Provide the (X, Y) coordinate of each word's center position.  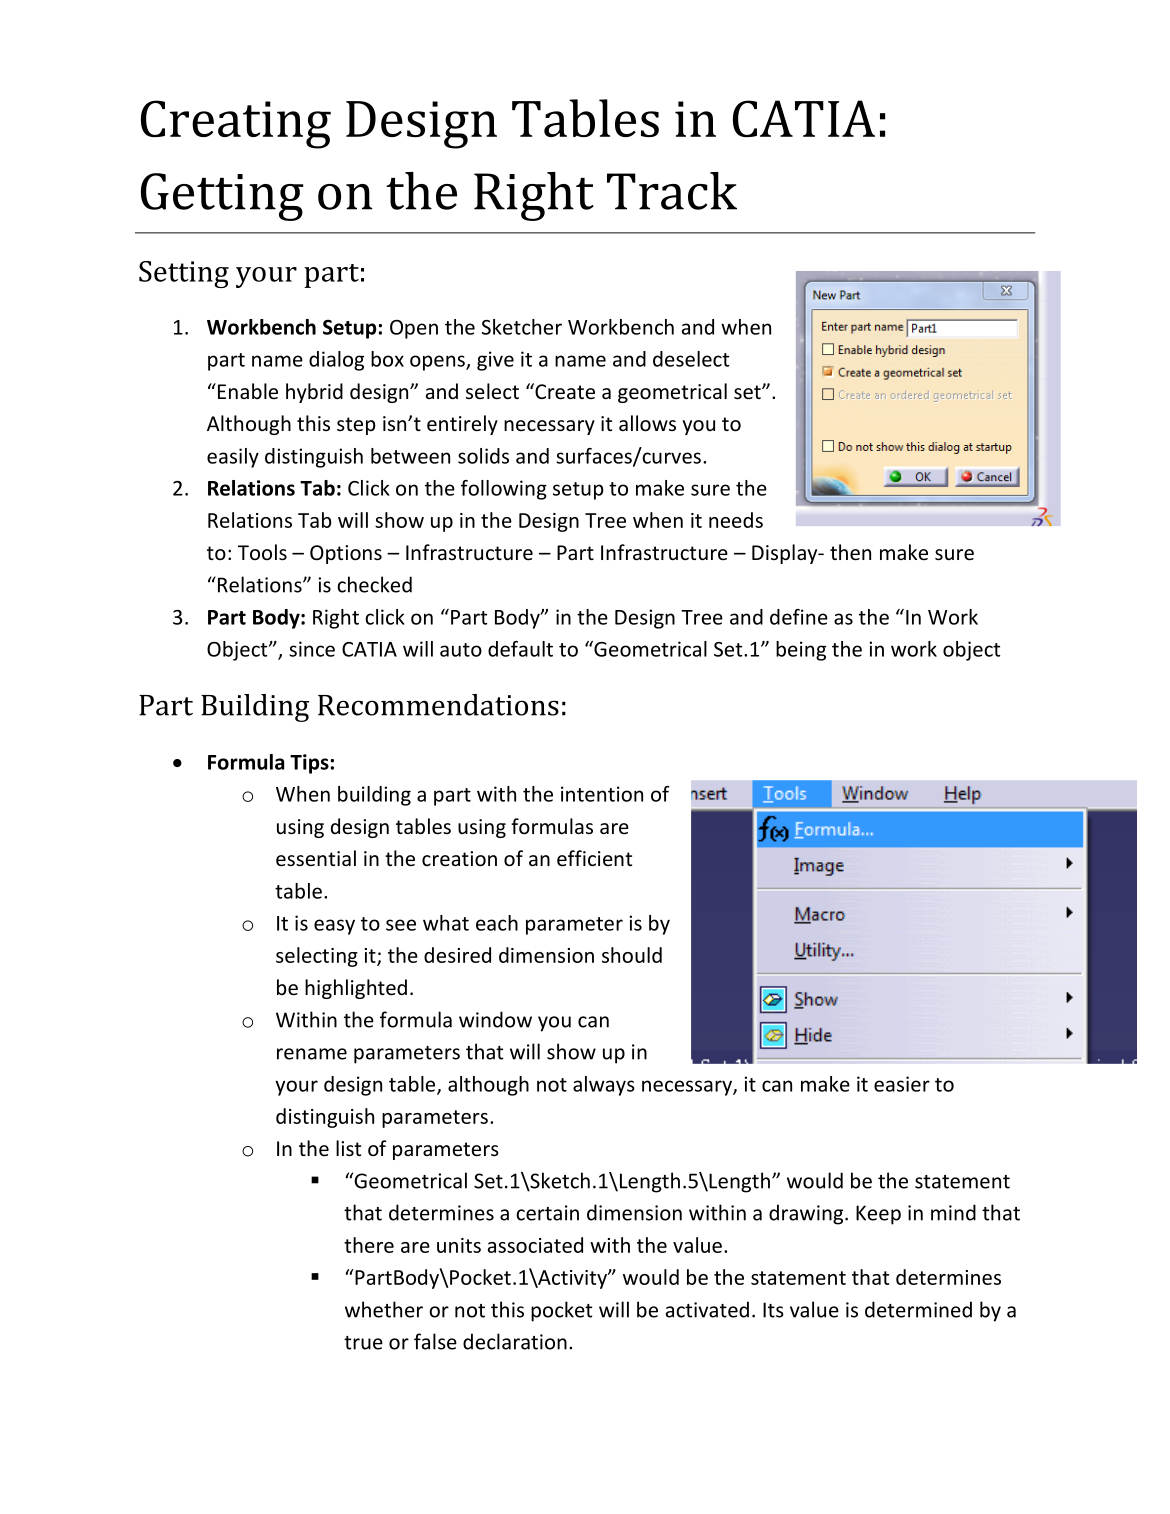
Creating (236, 124)
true (363, 1343)
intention (602, 794)
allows (647, 423)
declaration (515, 1341)
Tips (309, 764)
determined (918, 1309)
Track (672, 191)
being (801, 651)
